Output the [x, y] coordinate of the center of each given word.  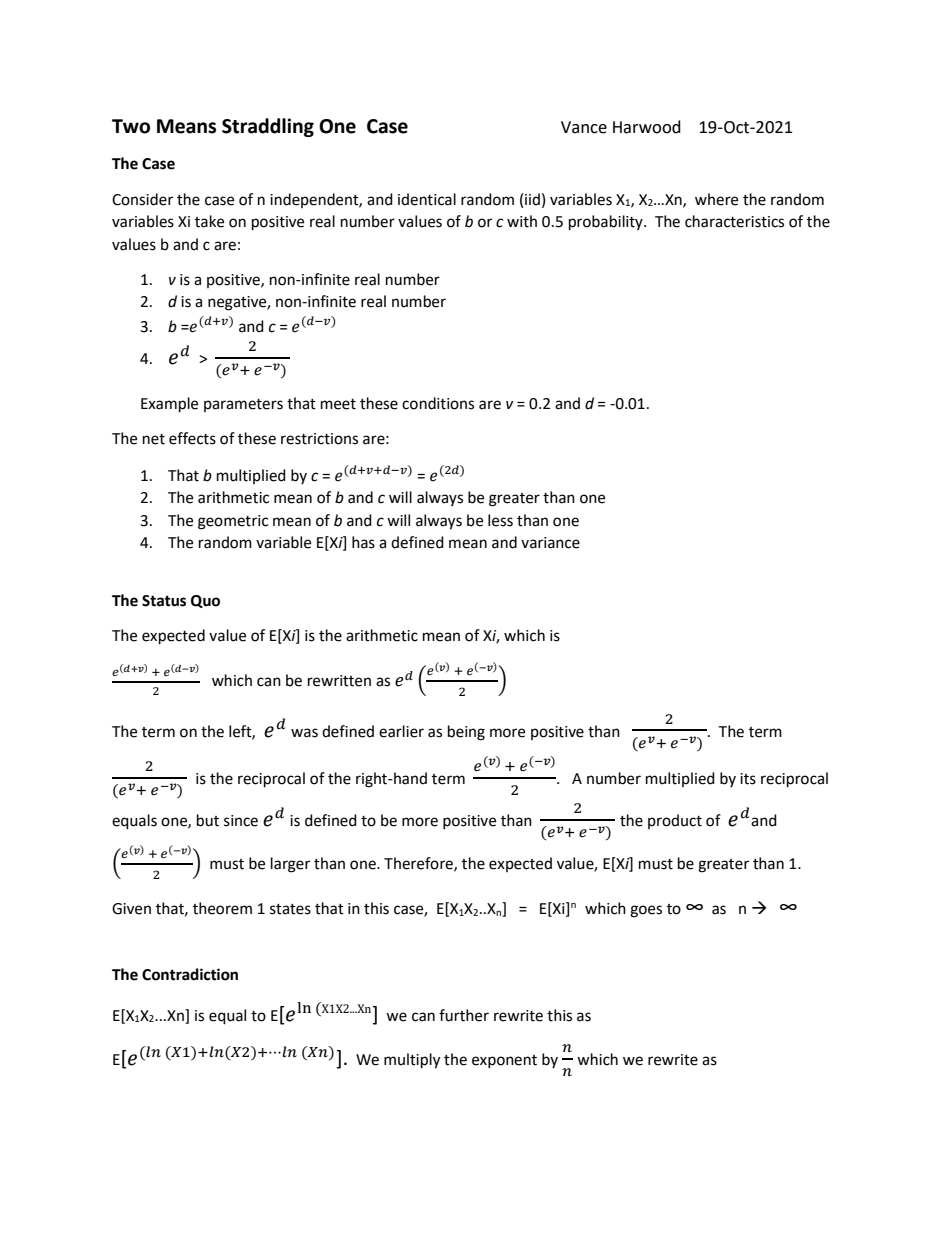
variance [550, 543]
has [363, 542]
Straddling [268, 127]
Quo [205, 601]
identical [427, 199]
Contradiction [190, 974]
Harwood [647, 127]
